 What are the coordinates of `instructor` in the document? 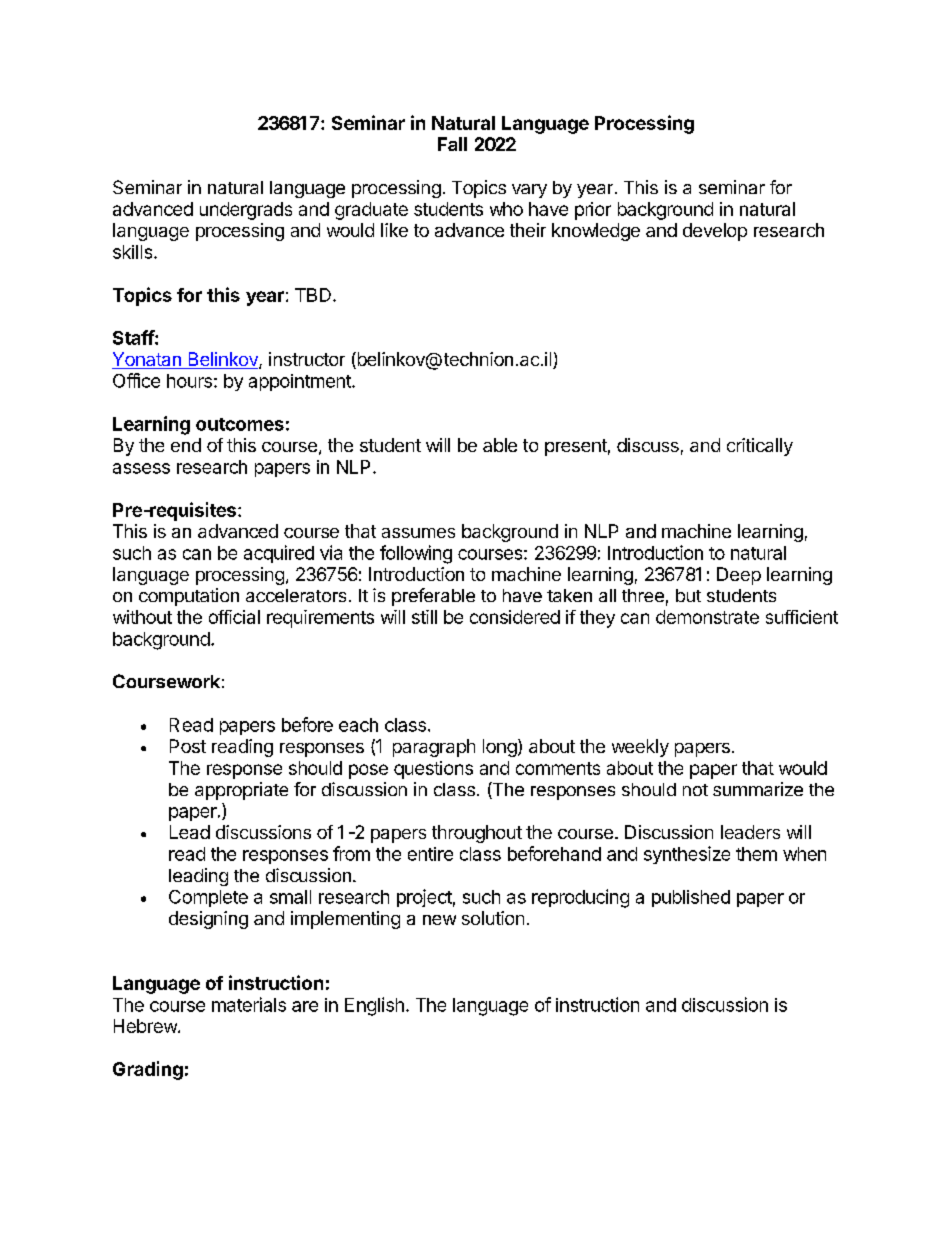 It's located at (307, 359).
